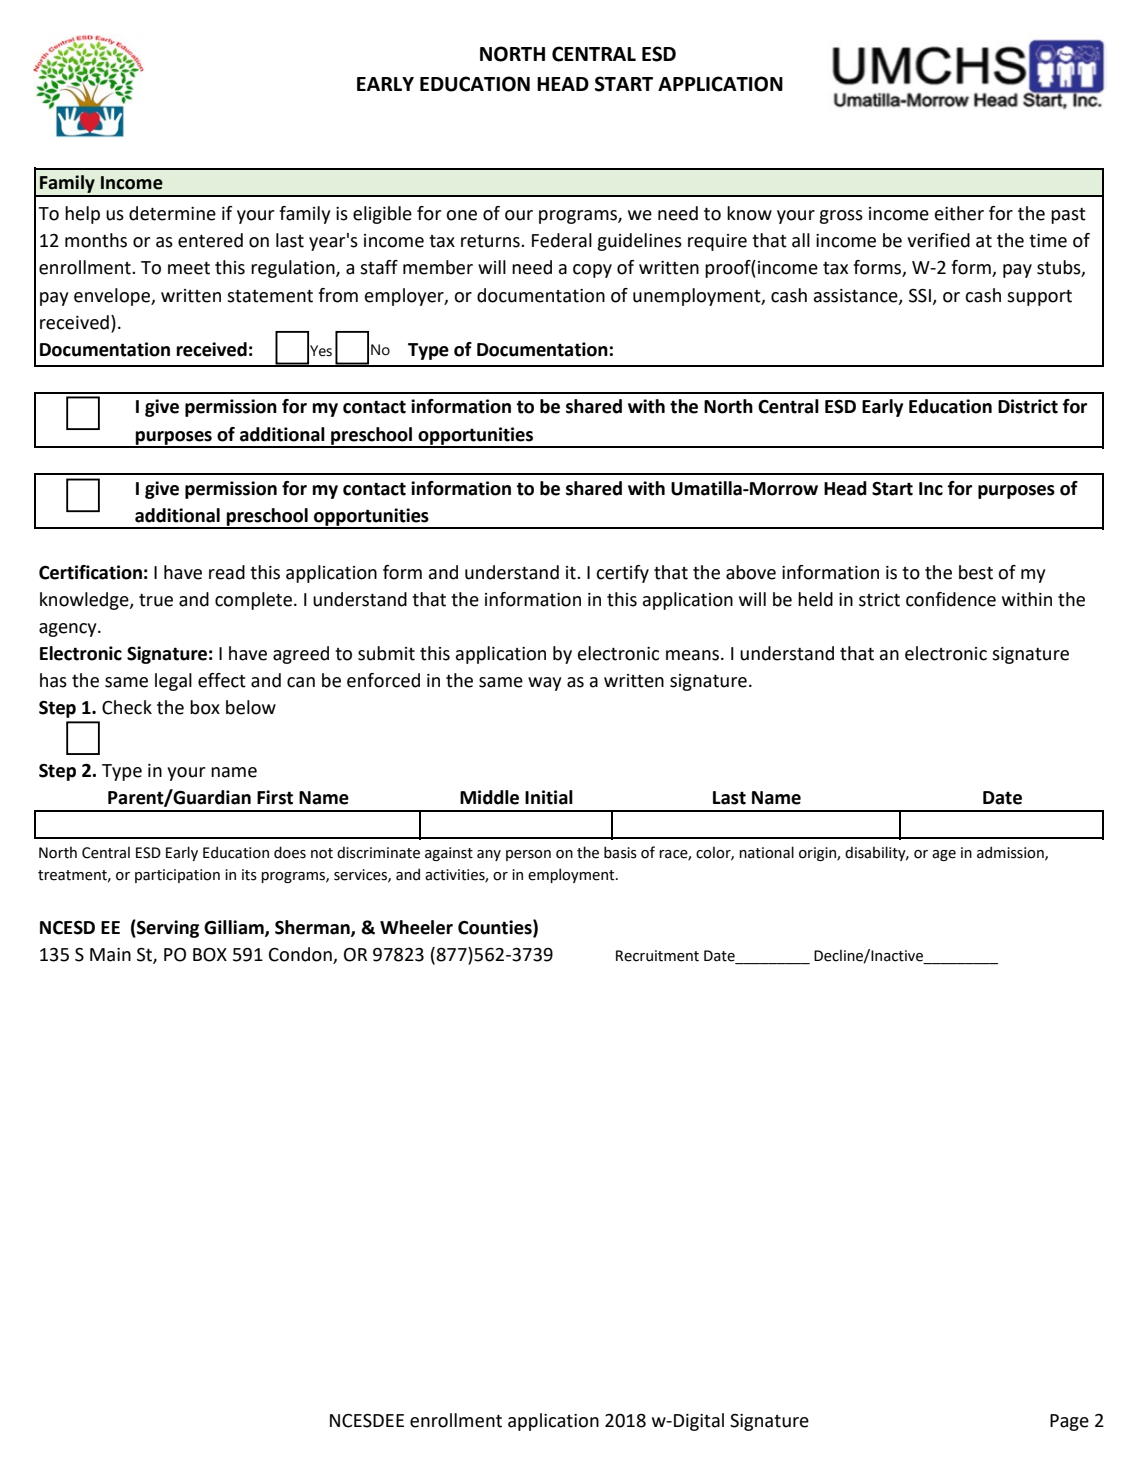 This screenshot has height=1476, width=1140. I want to click on verified, so click(938, 240).
